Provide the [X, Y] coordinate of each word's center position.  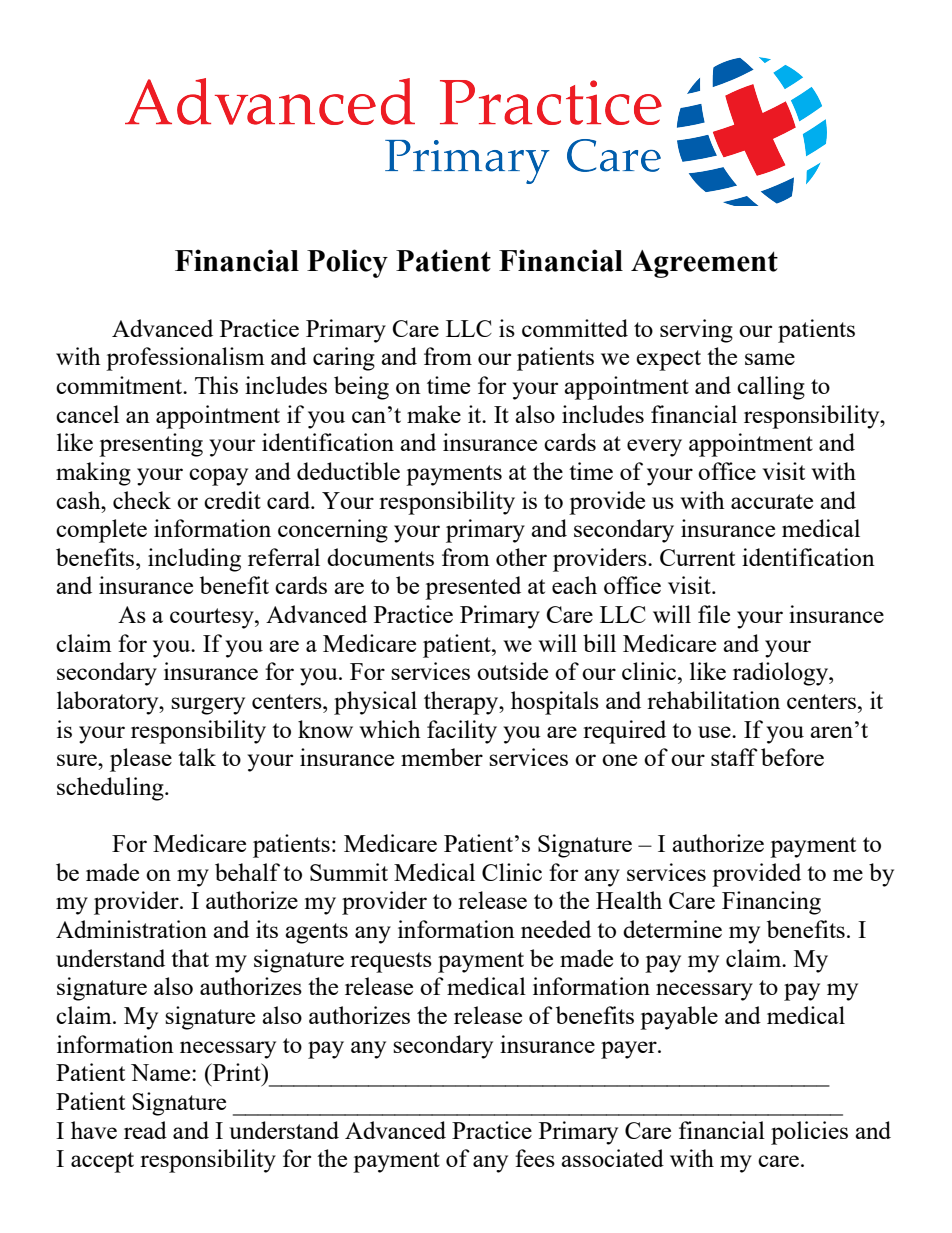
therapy [462, 703]
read [145, 1130]
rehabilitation [713, 700]
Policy [347, 263]
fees [535, 1158]
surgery [208, 706]
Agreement [704, 264]
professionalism [185, 359]
